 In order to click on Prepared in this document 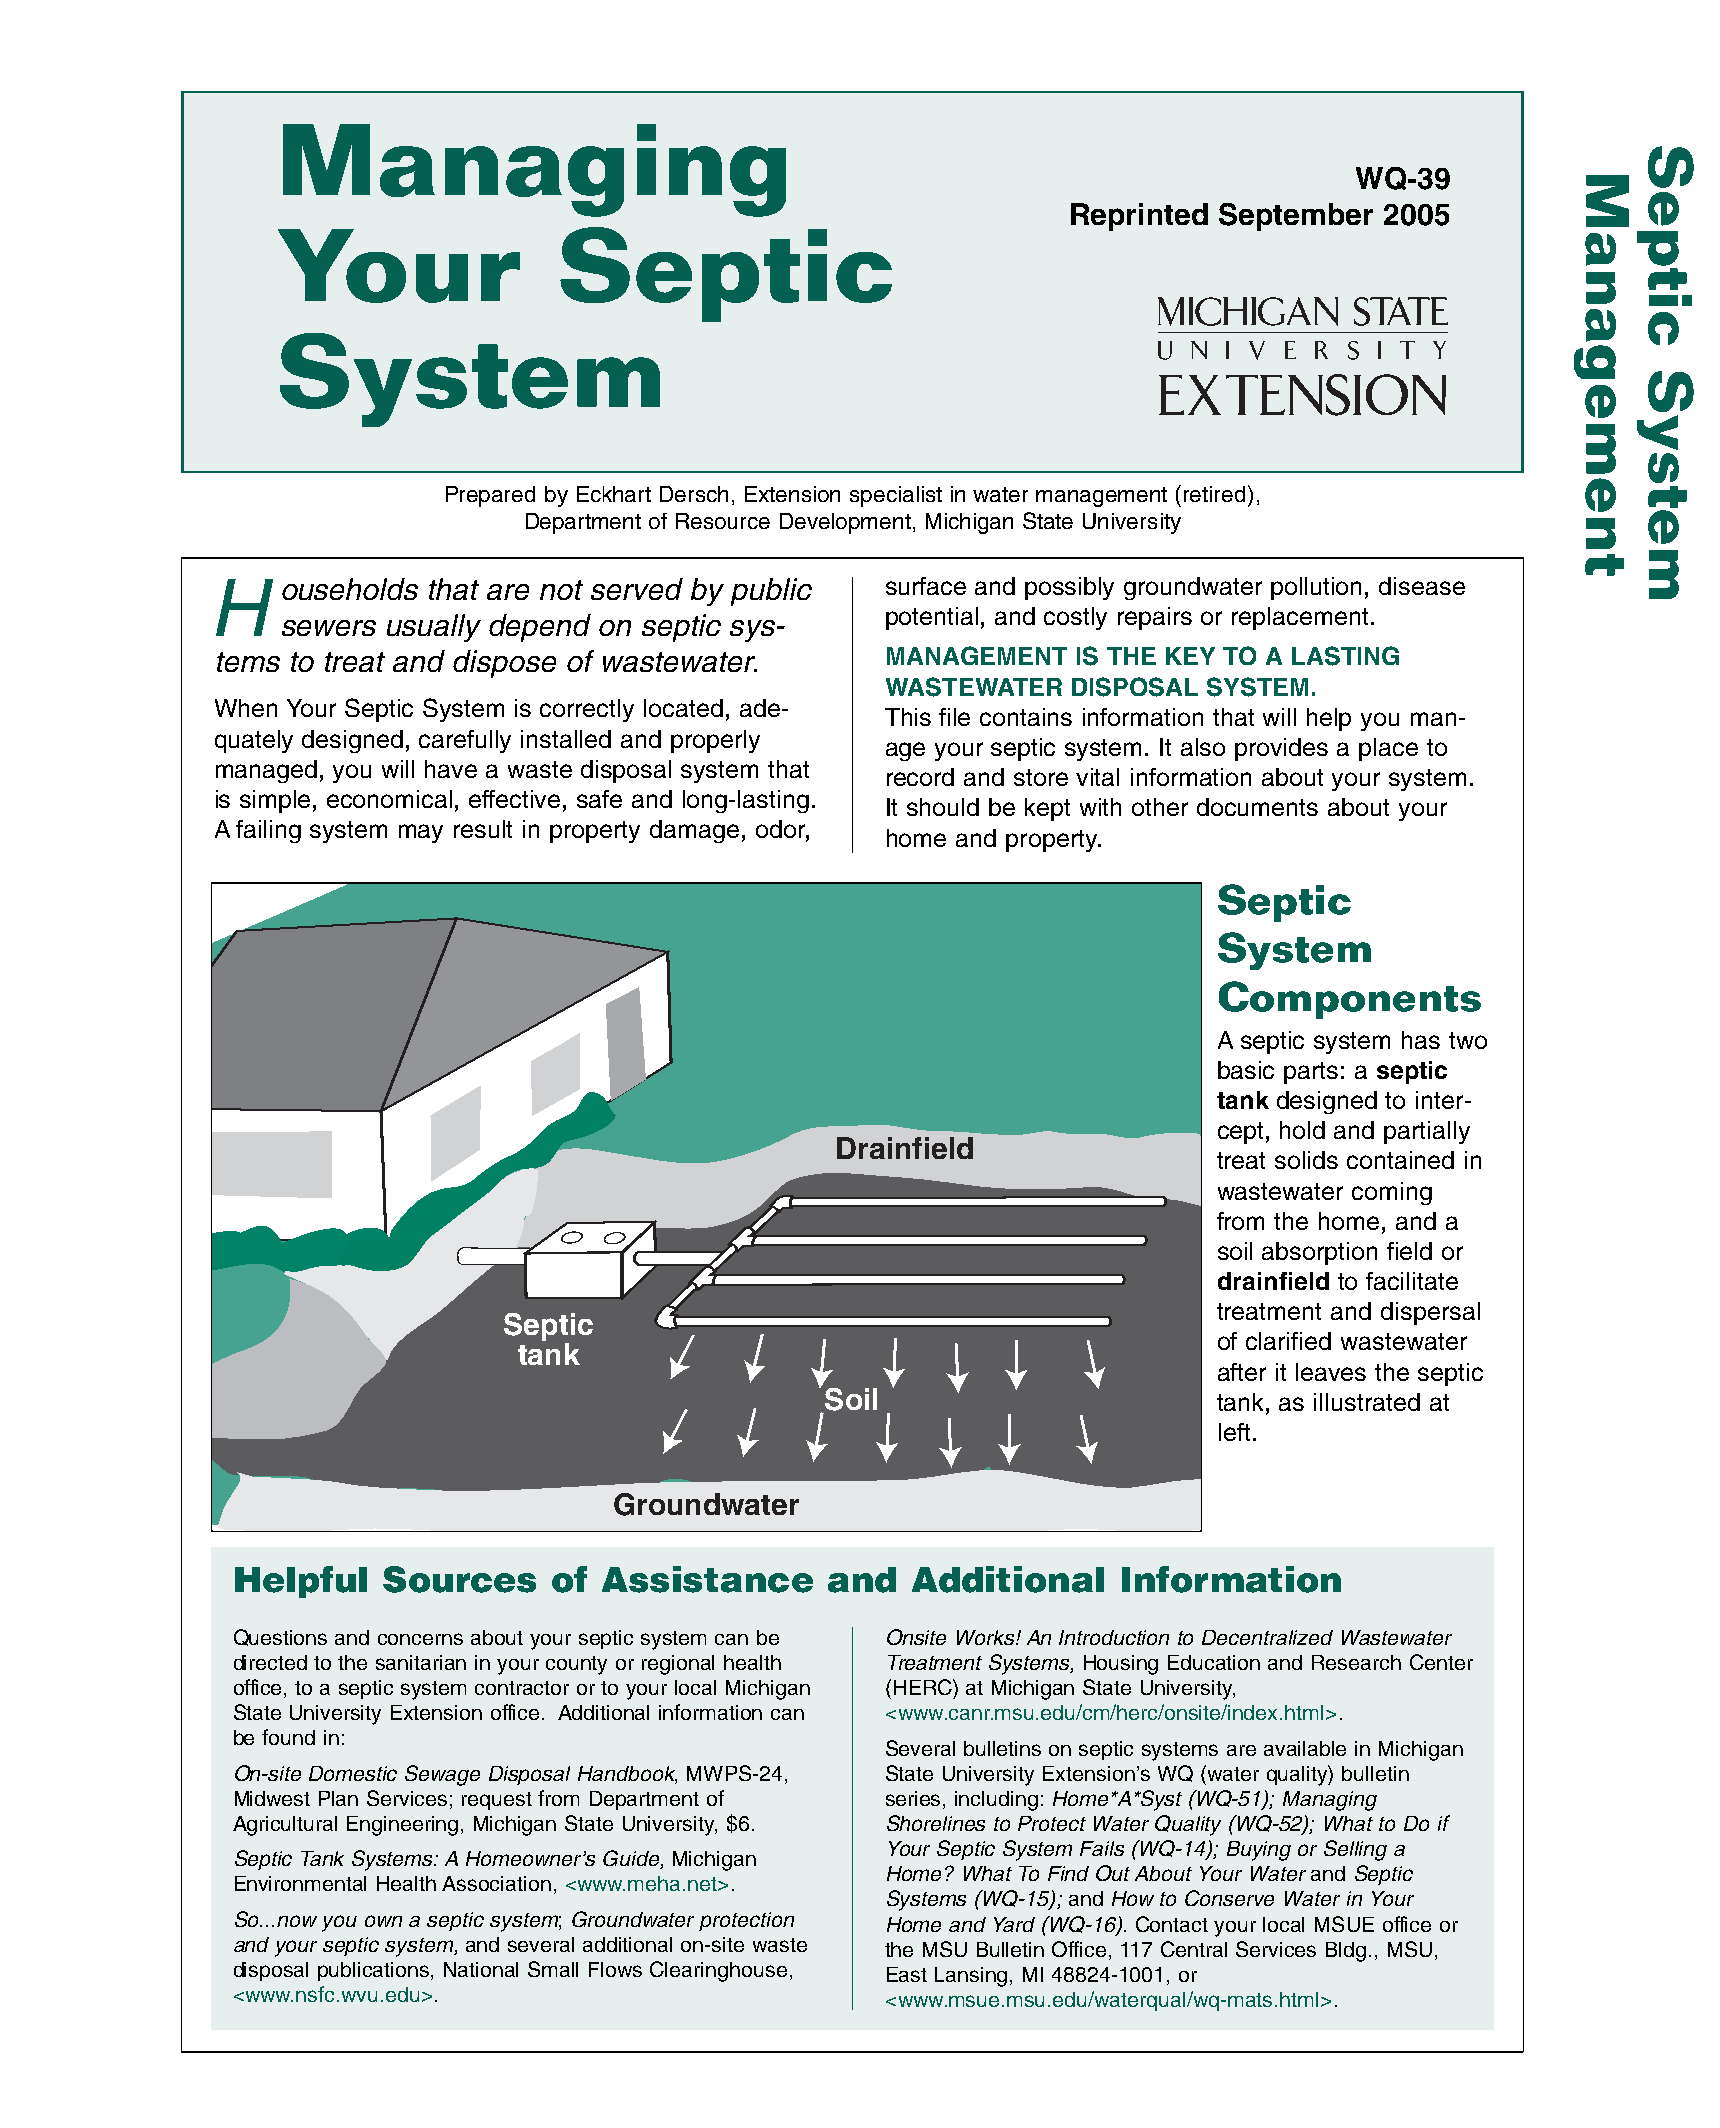, I will do `click(490, 496)`.
